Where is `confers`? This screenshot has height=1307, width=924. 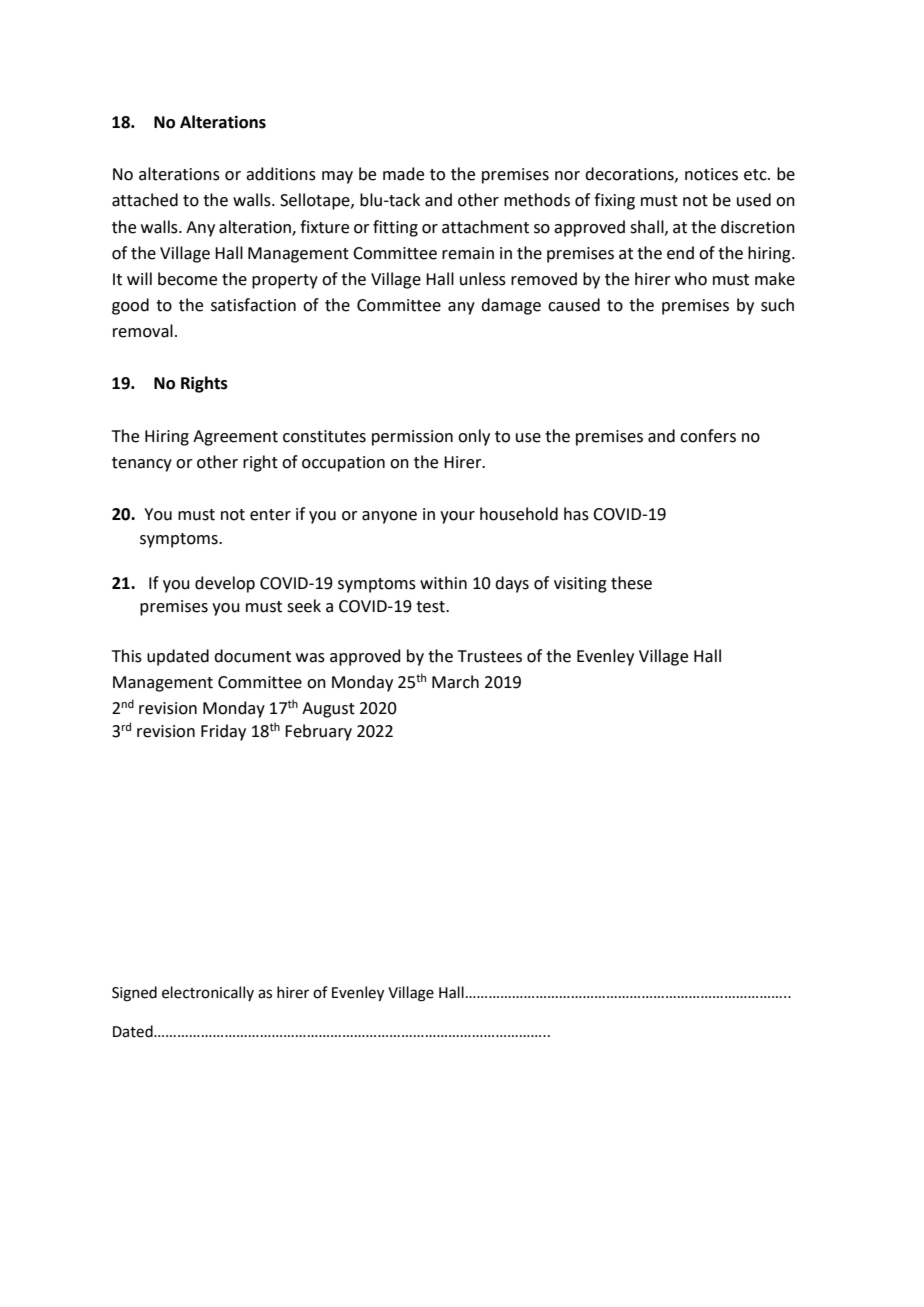
confers is located at coordinates (708, 436).
